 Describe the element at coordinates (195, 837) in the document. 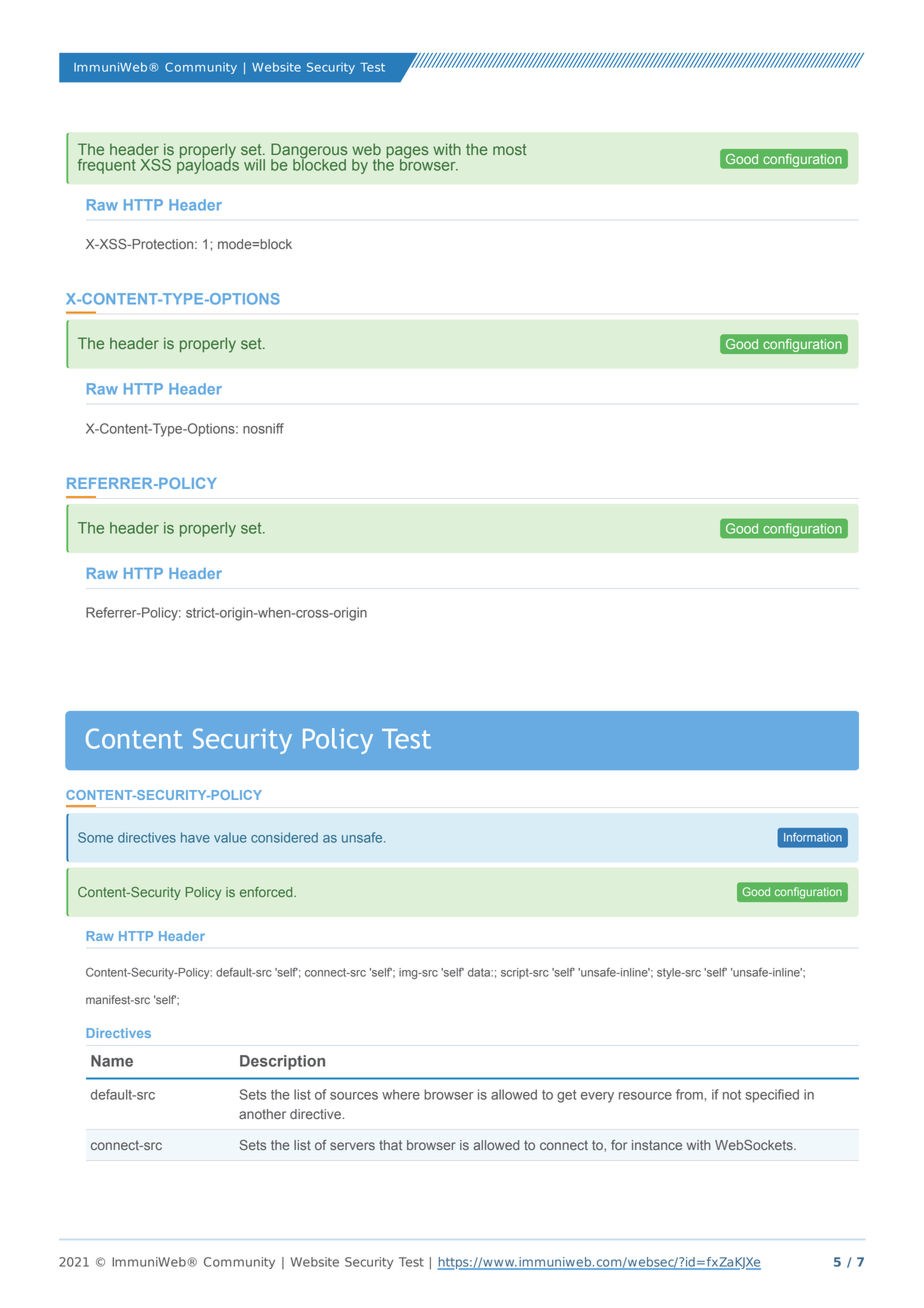

I see `have` at that location.
